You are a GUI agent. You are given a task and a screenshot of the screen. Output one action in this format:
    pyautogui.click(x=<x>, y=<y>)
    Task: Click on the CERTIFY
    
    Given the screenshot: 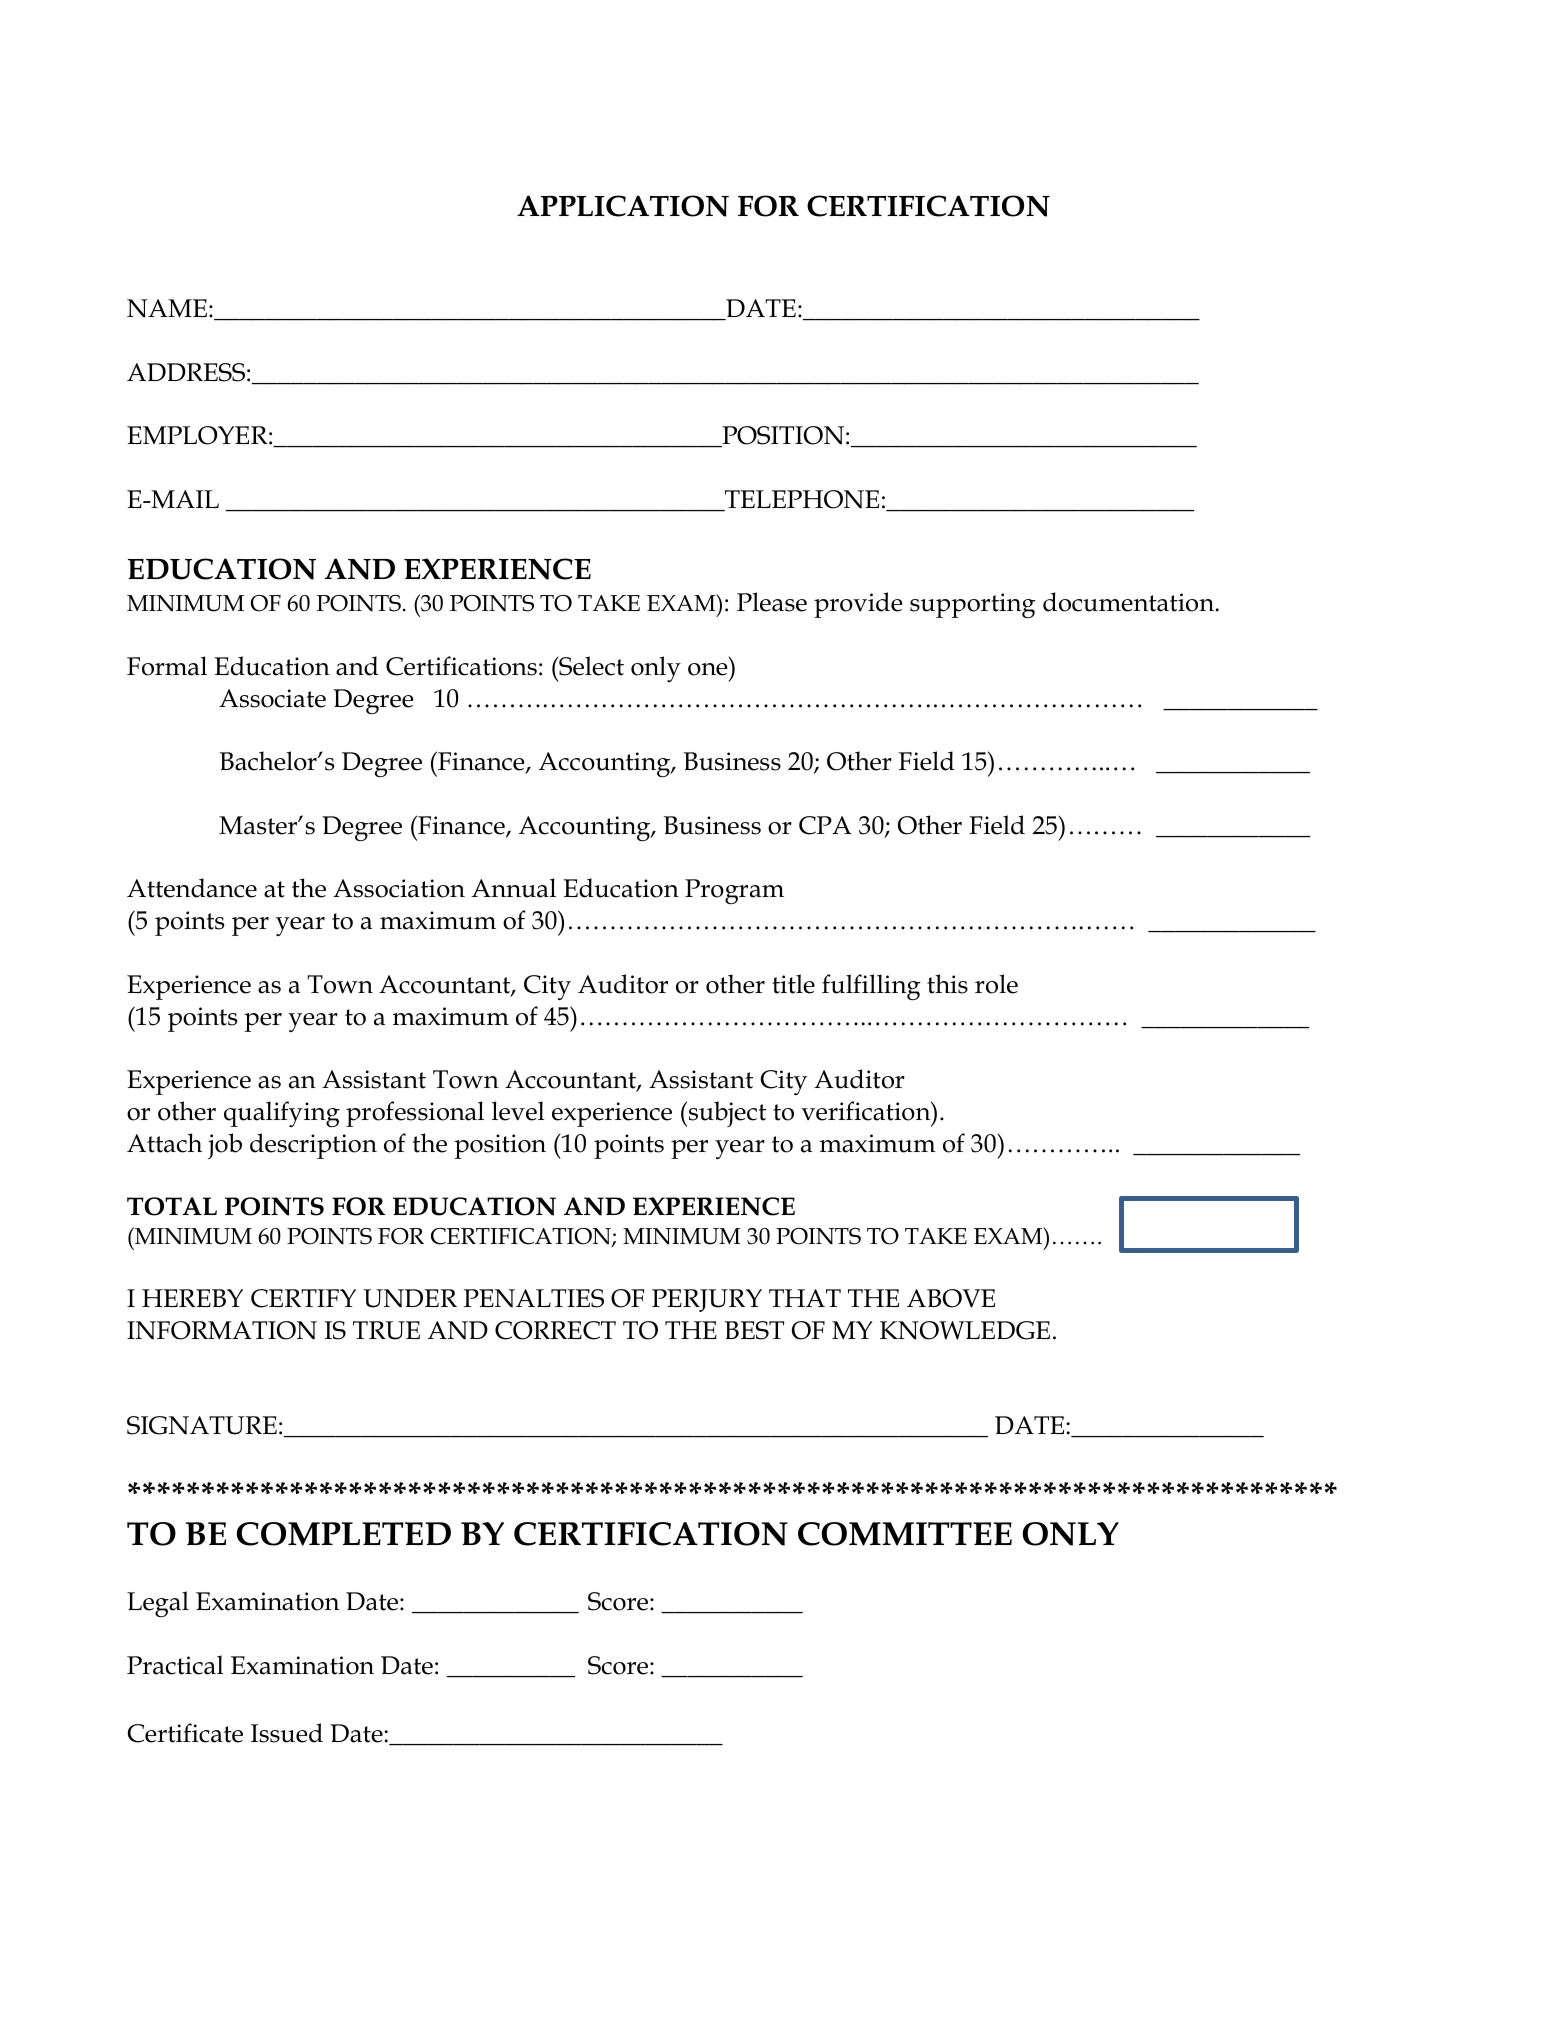 What is the action you would take?
    pyautogui.click(x=303, y=1298)
